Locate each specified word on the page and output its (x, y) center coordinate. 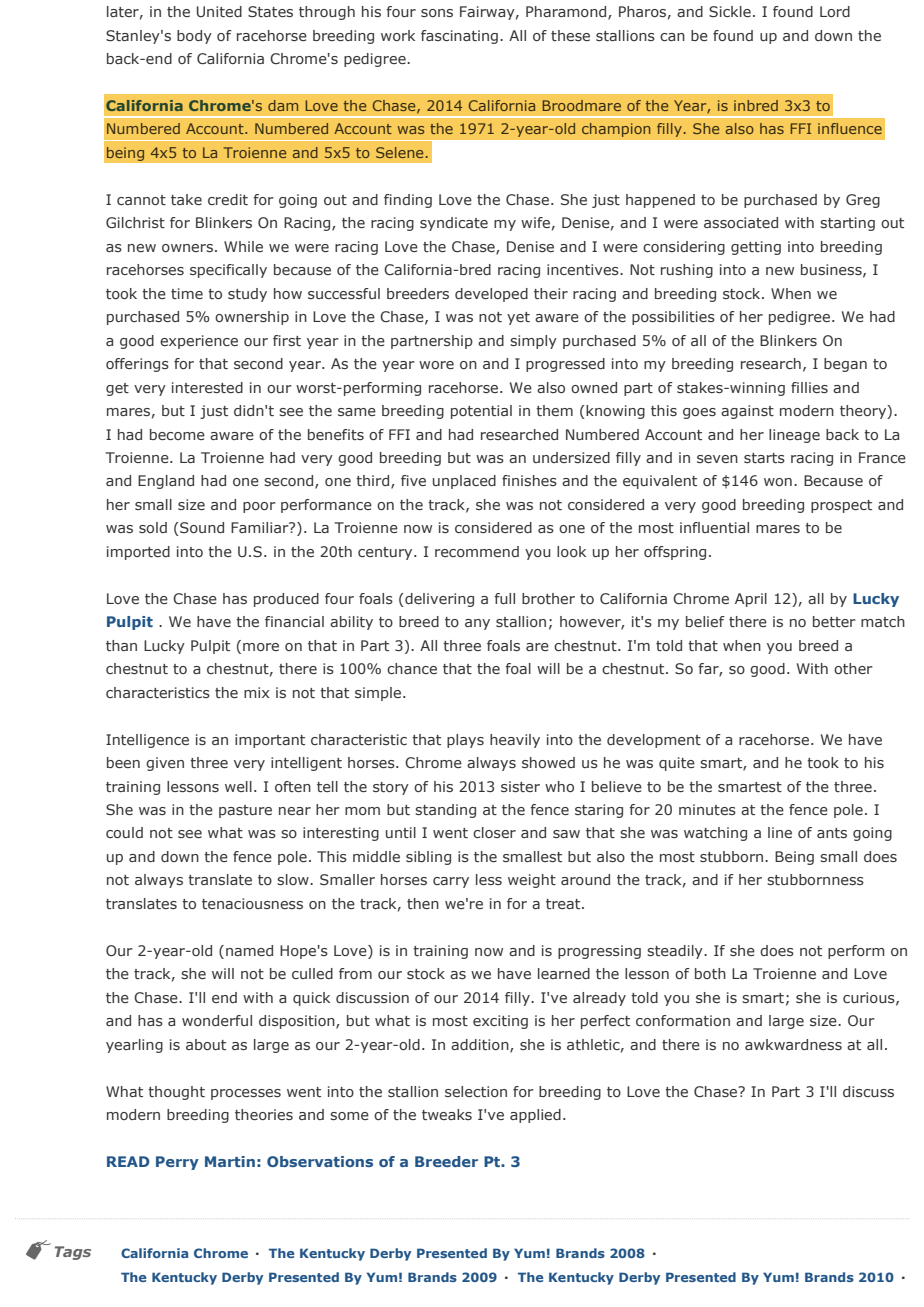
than (121, 645)
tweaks (447, 1114)
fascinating (459, 37)
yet (518, 318)
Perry (177, 1163)
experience (199, 342)
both (710, 973)
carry (451, 882)
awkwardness (793, 1044)
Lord (835, 11)
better (834, 621)
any (477, 624)
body (194, 37)
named (249, 950)
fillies (809, 387)
